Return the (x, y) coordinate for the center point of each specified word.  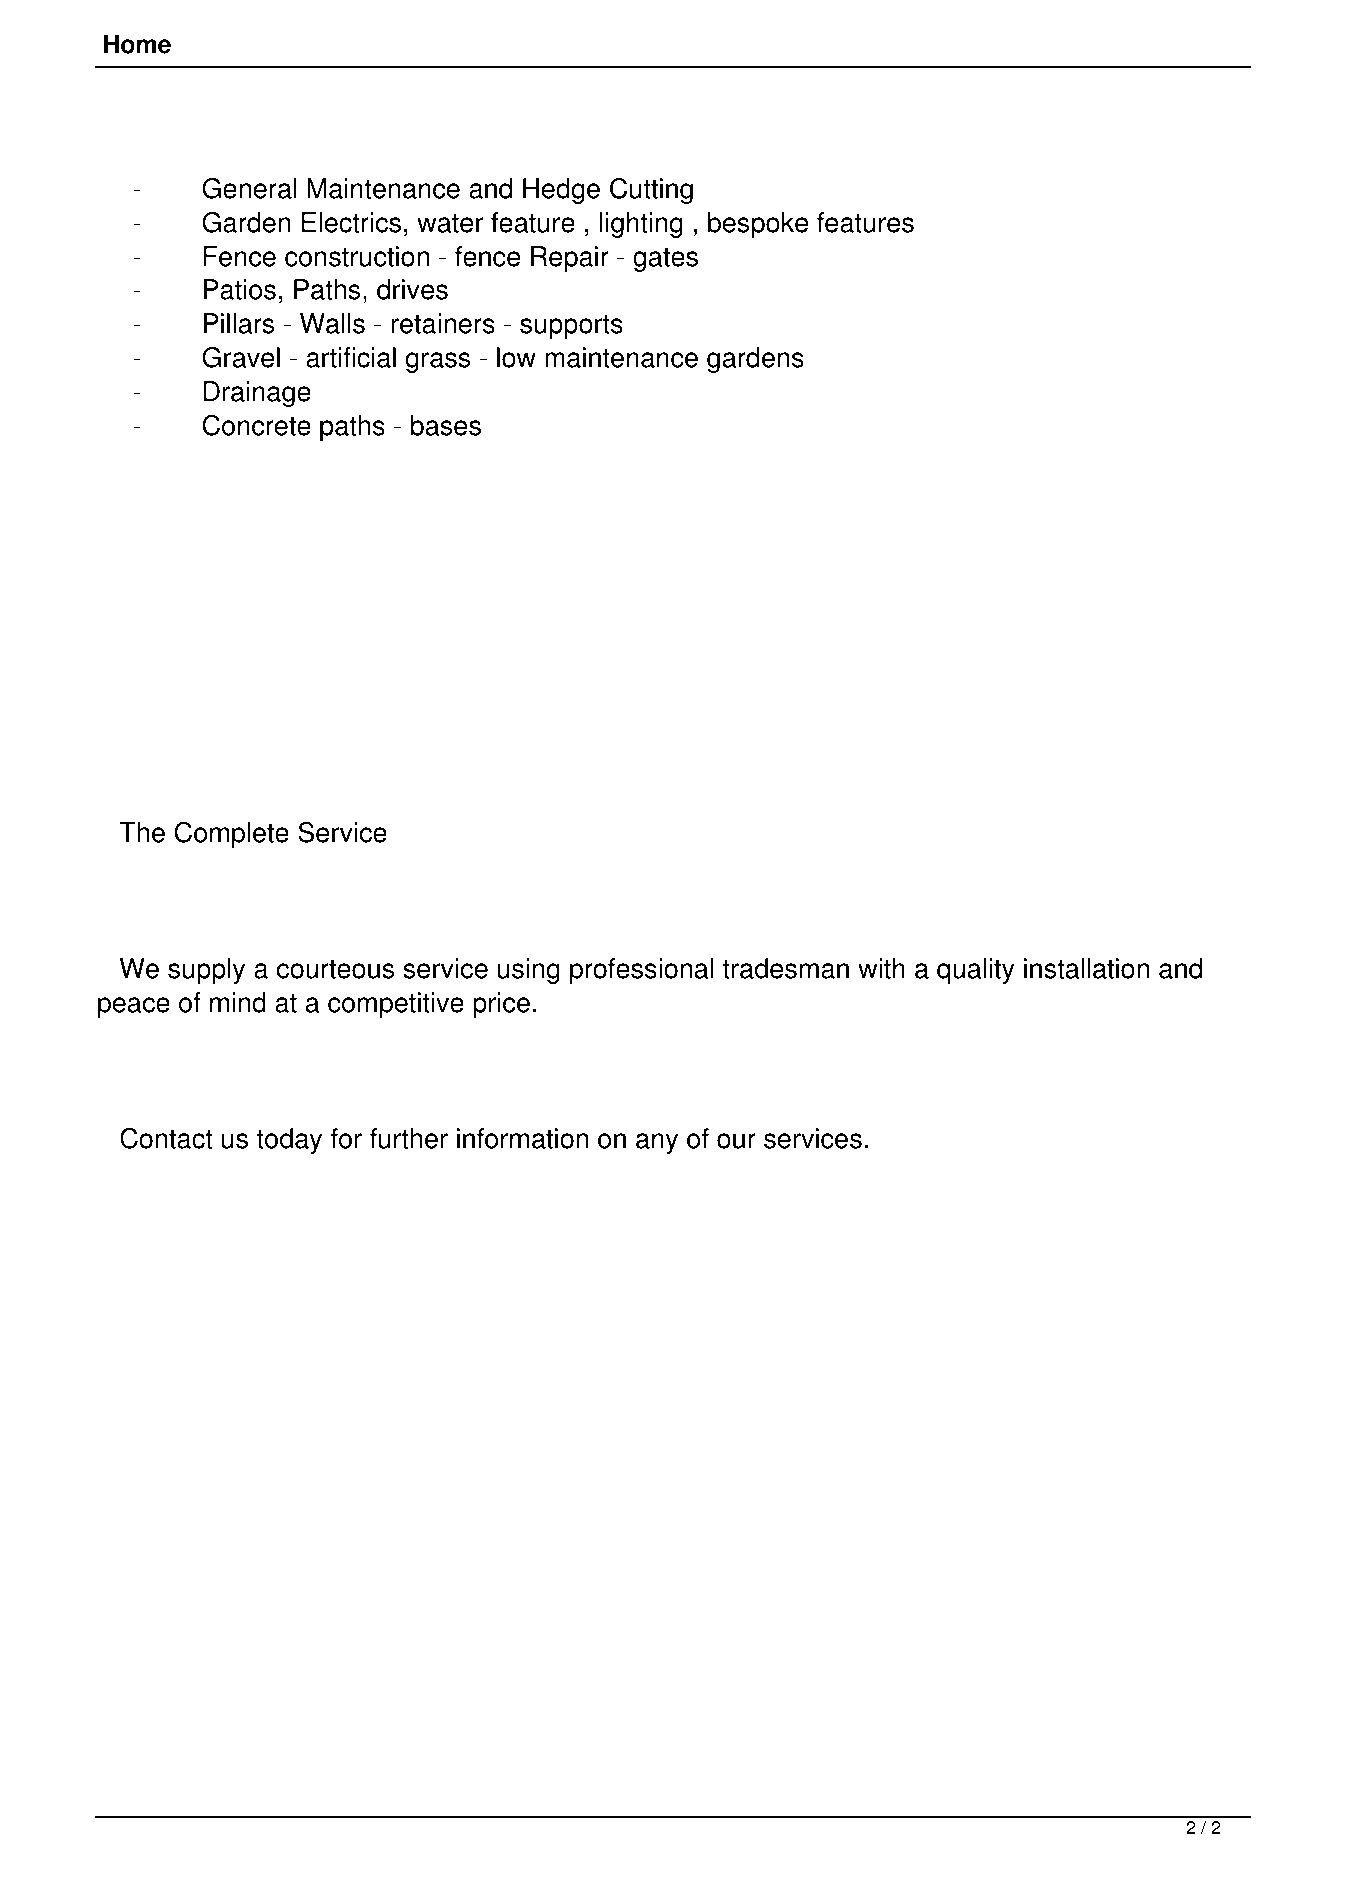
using (529, 971)
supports (571, 327)
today (289, 1141)
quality (976, 971)
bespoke (758, 225)
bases (446, 425)
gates (665, 260)
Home (137, 44)
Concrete (257, 425)
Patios (240, 289)
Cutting (651, 191)
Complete (232, 835)
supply (206, 971)
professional (641, 971)
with (881, 968)
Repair (570, 259)
